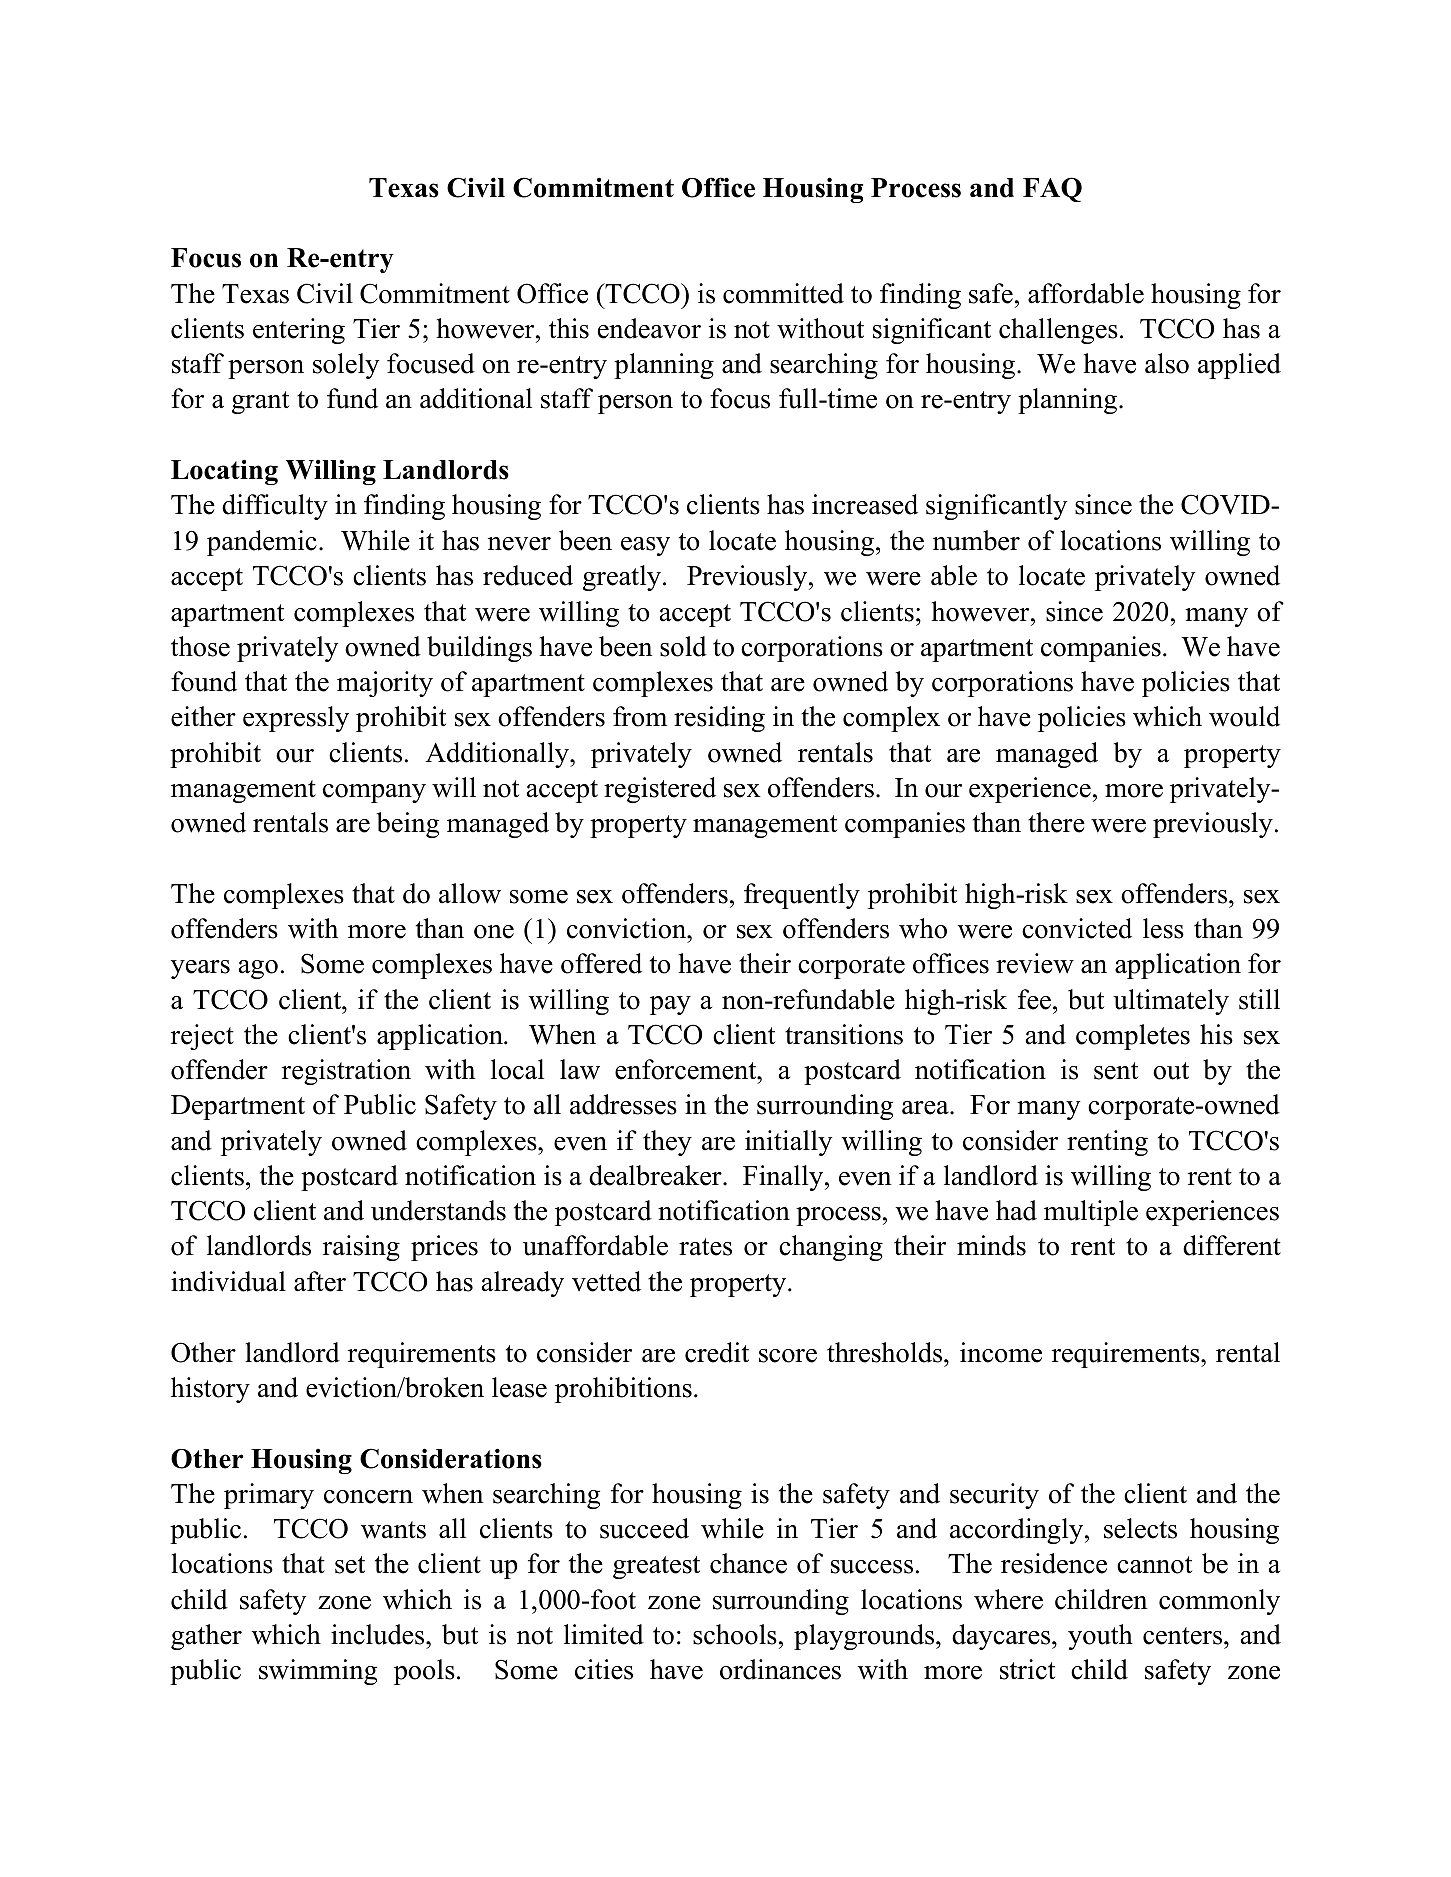 This document has height=1877, width=1451. I want to click on youth, so click(1100, 1637).
